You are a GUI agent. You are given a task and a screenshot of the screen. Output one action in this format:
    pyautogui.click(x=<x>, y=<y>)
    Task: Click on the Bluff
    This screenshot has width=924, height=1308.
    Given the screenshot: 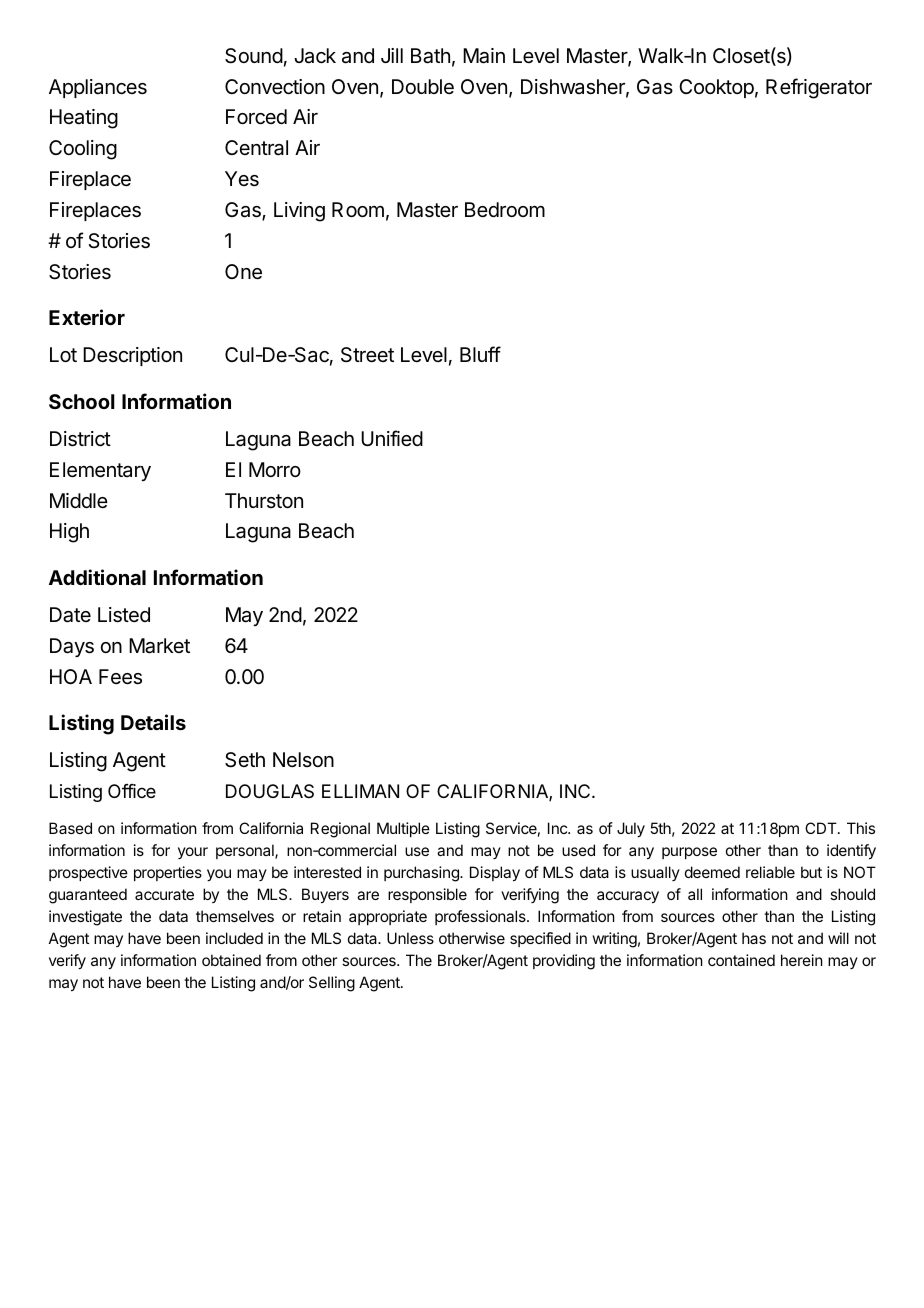 What is the action you would take?
    pyautogui.click(x=480, y=354)
